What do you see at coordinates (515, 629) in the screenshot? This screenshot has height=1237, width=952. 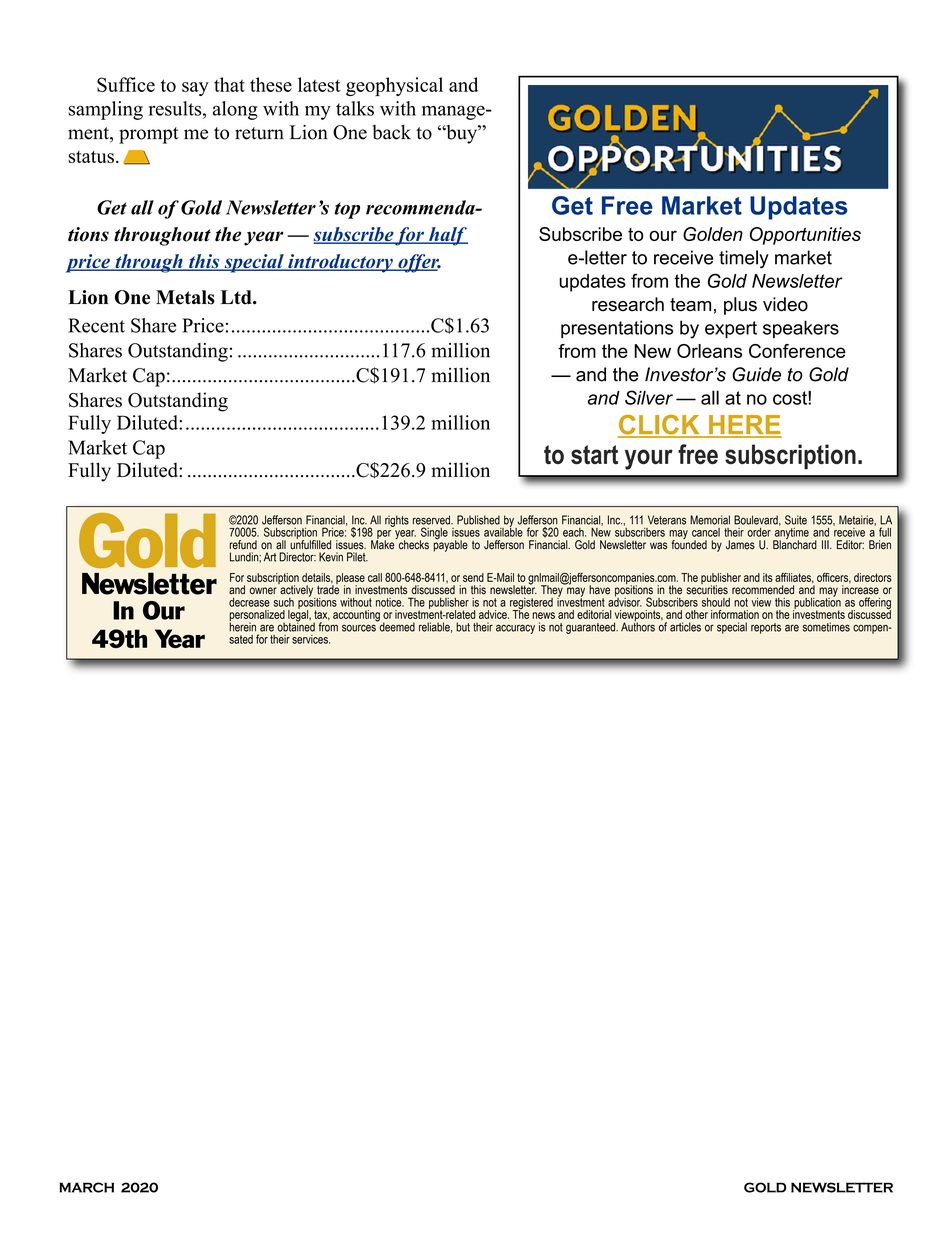 I see `accuracy` at bounding box center [515, 629].
